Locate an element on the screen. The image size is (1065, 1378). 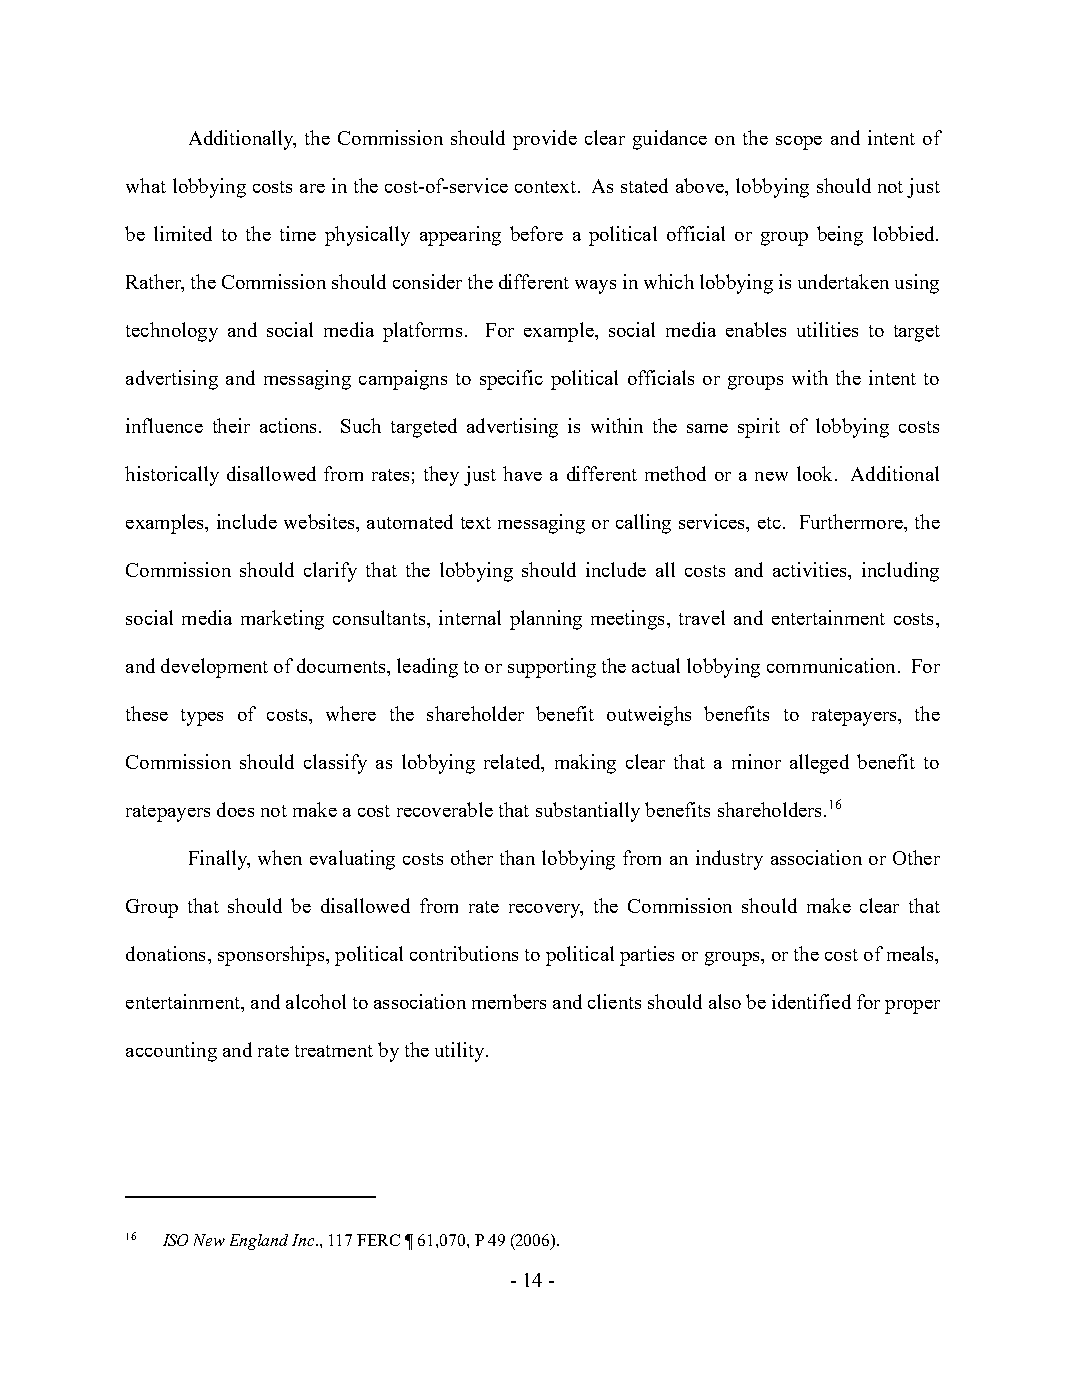
sponsorships is located at coordinates (272, 956).
